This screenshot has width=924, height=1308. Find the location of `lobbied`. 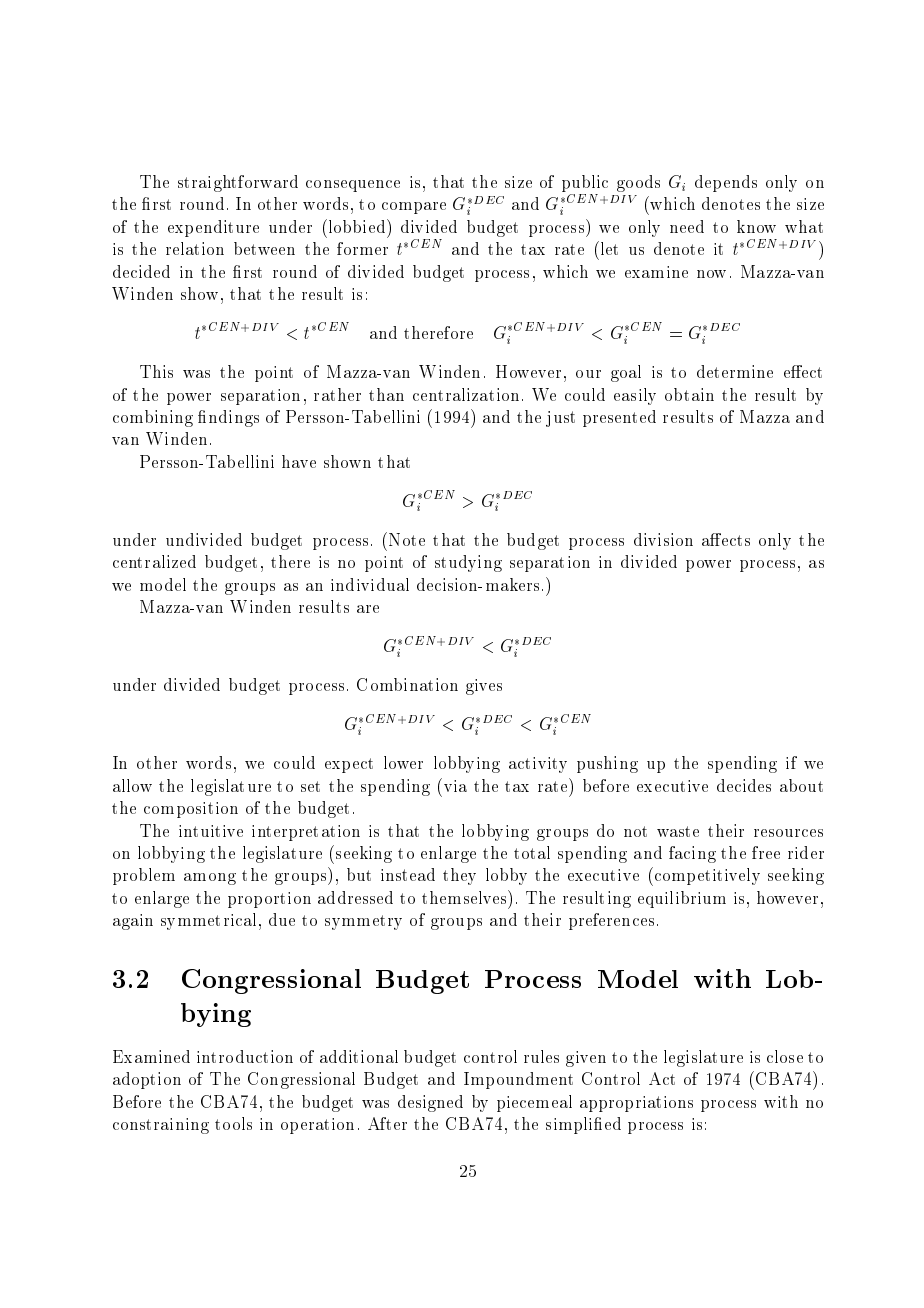

lobbied is located at coordinates (355, 226).
